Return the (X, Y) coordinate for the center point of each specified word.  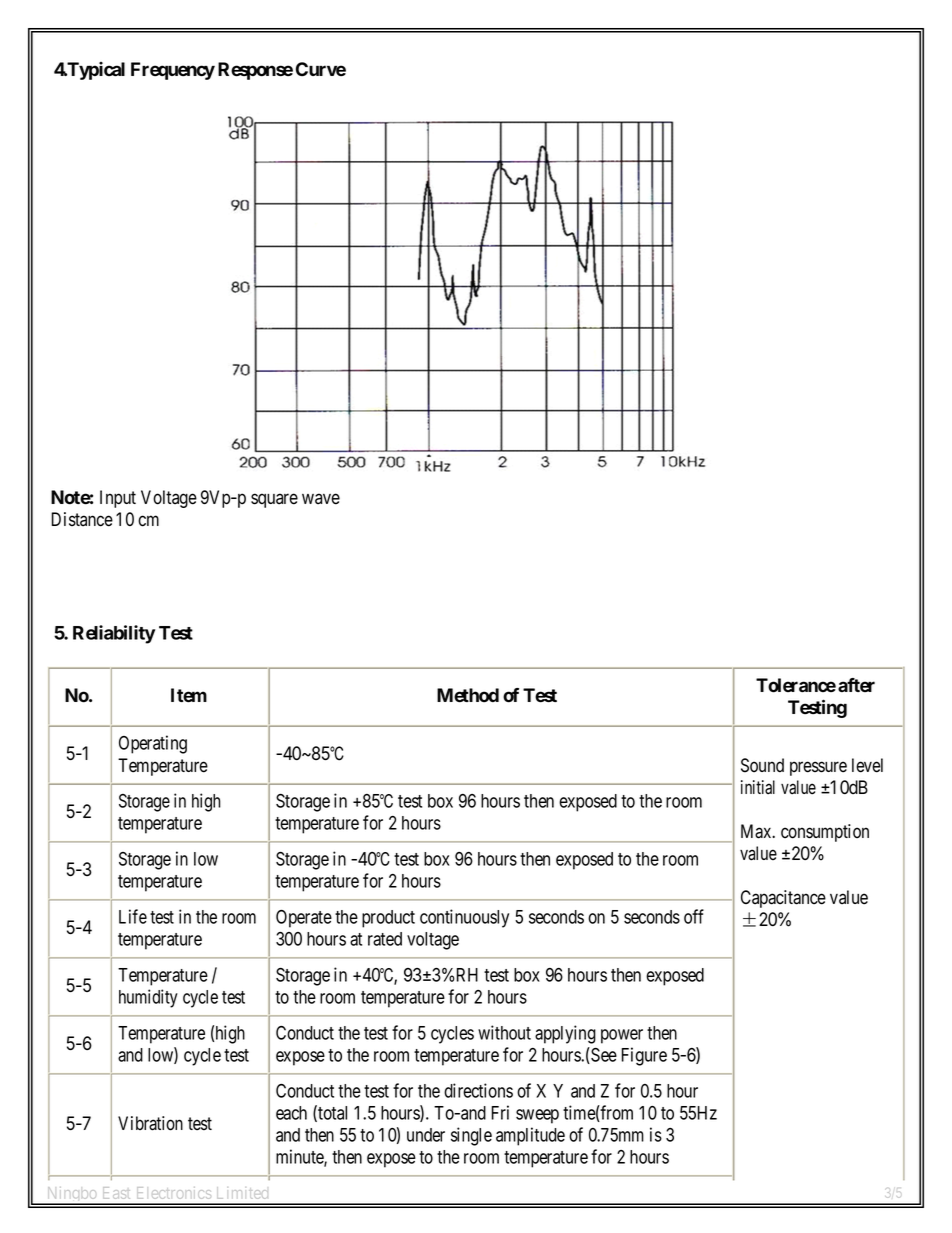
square (274, 500)
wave (321, 499)
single (471, 1136)
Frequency (173, 71)
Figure (644, 1056)
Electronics (174, 1193)
